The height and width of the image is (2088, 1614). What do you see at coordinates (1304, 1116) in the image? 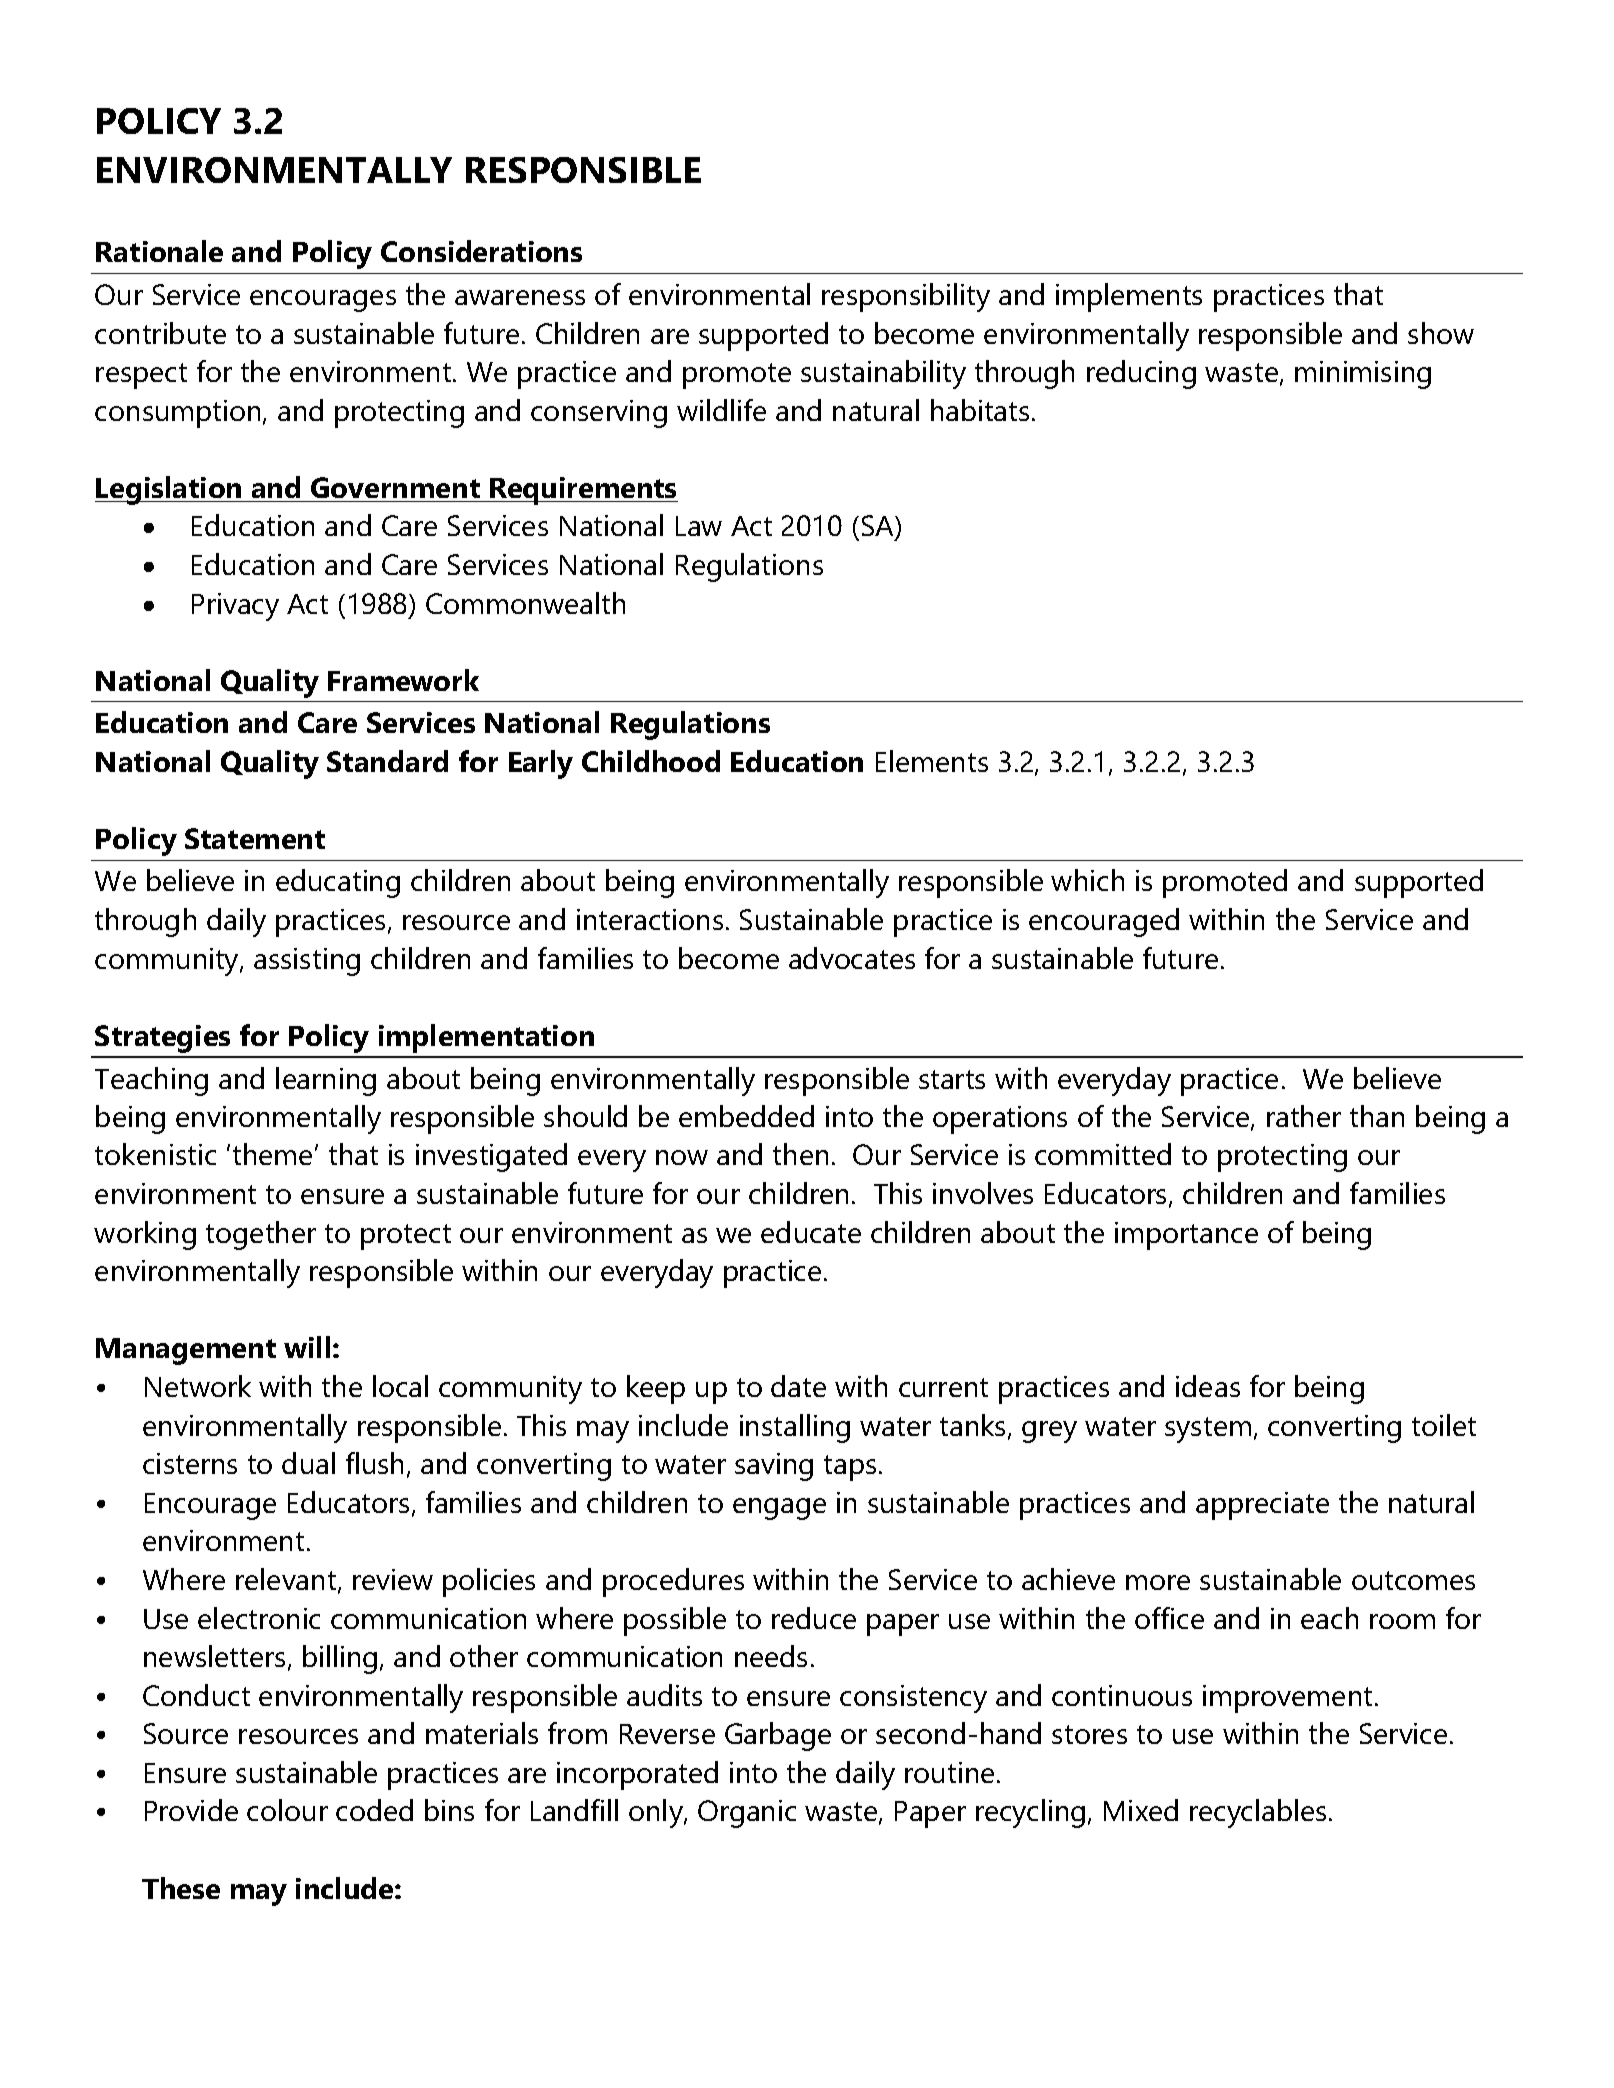
I see `rather` at bounding box center [1304, 1116].
